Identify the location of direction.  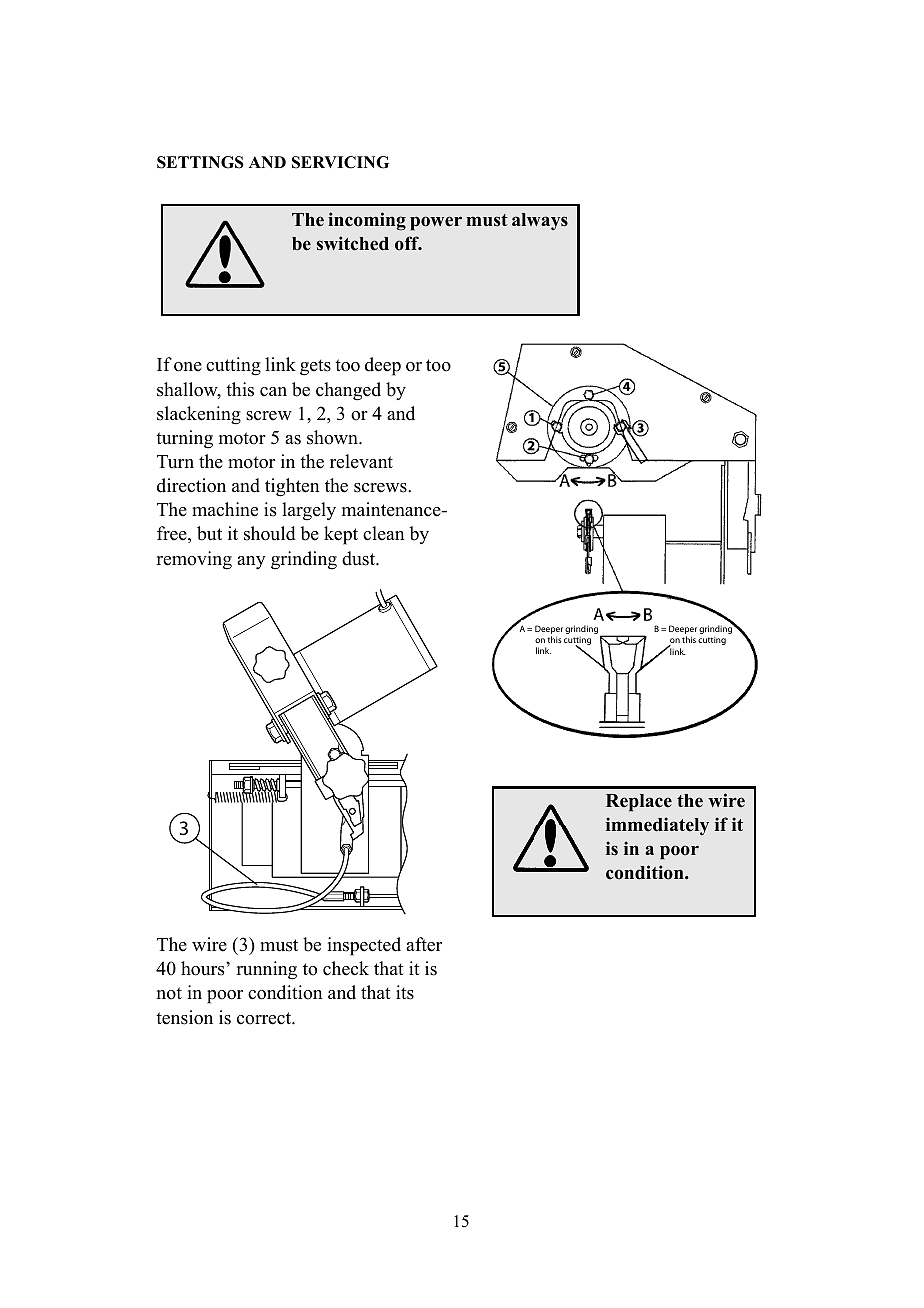
(191, 485).
